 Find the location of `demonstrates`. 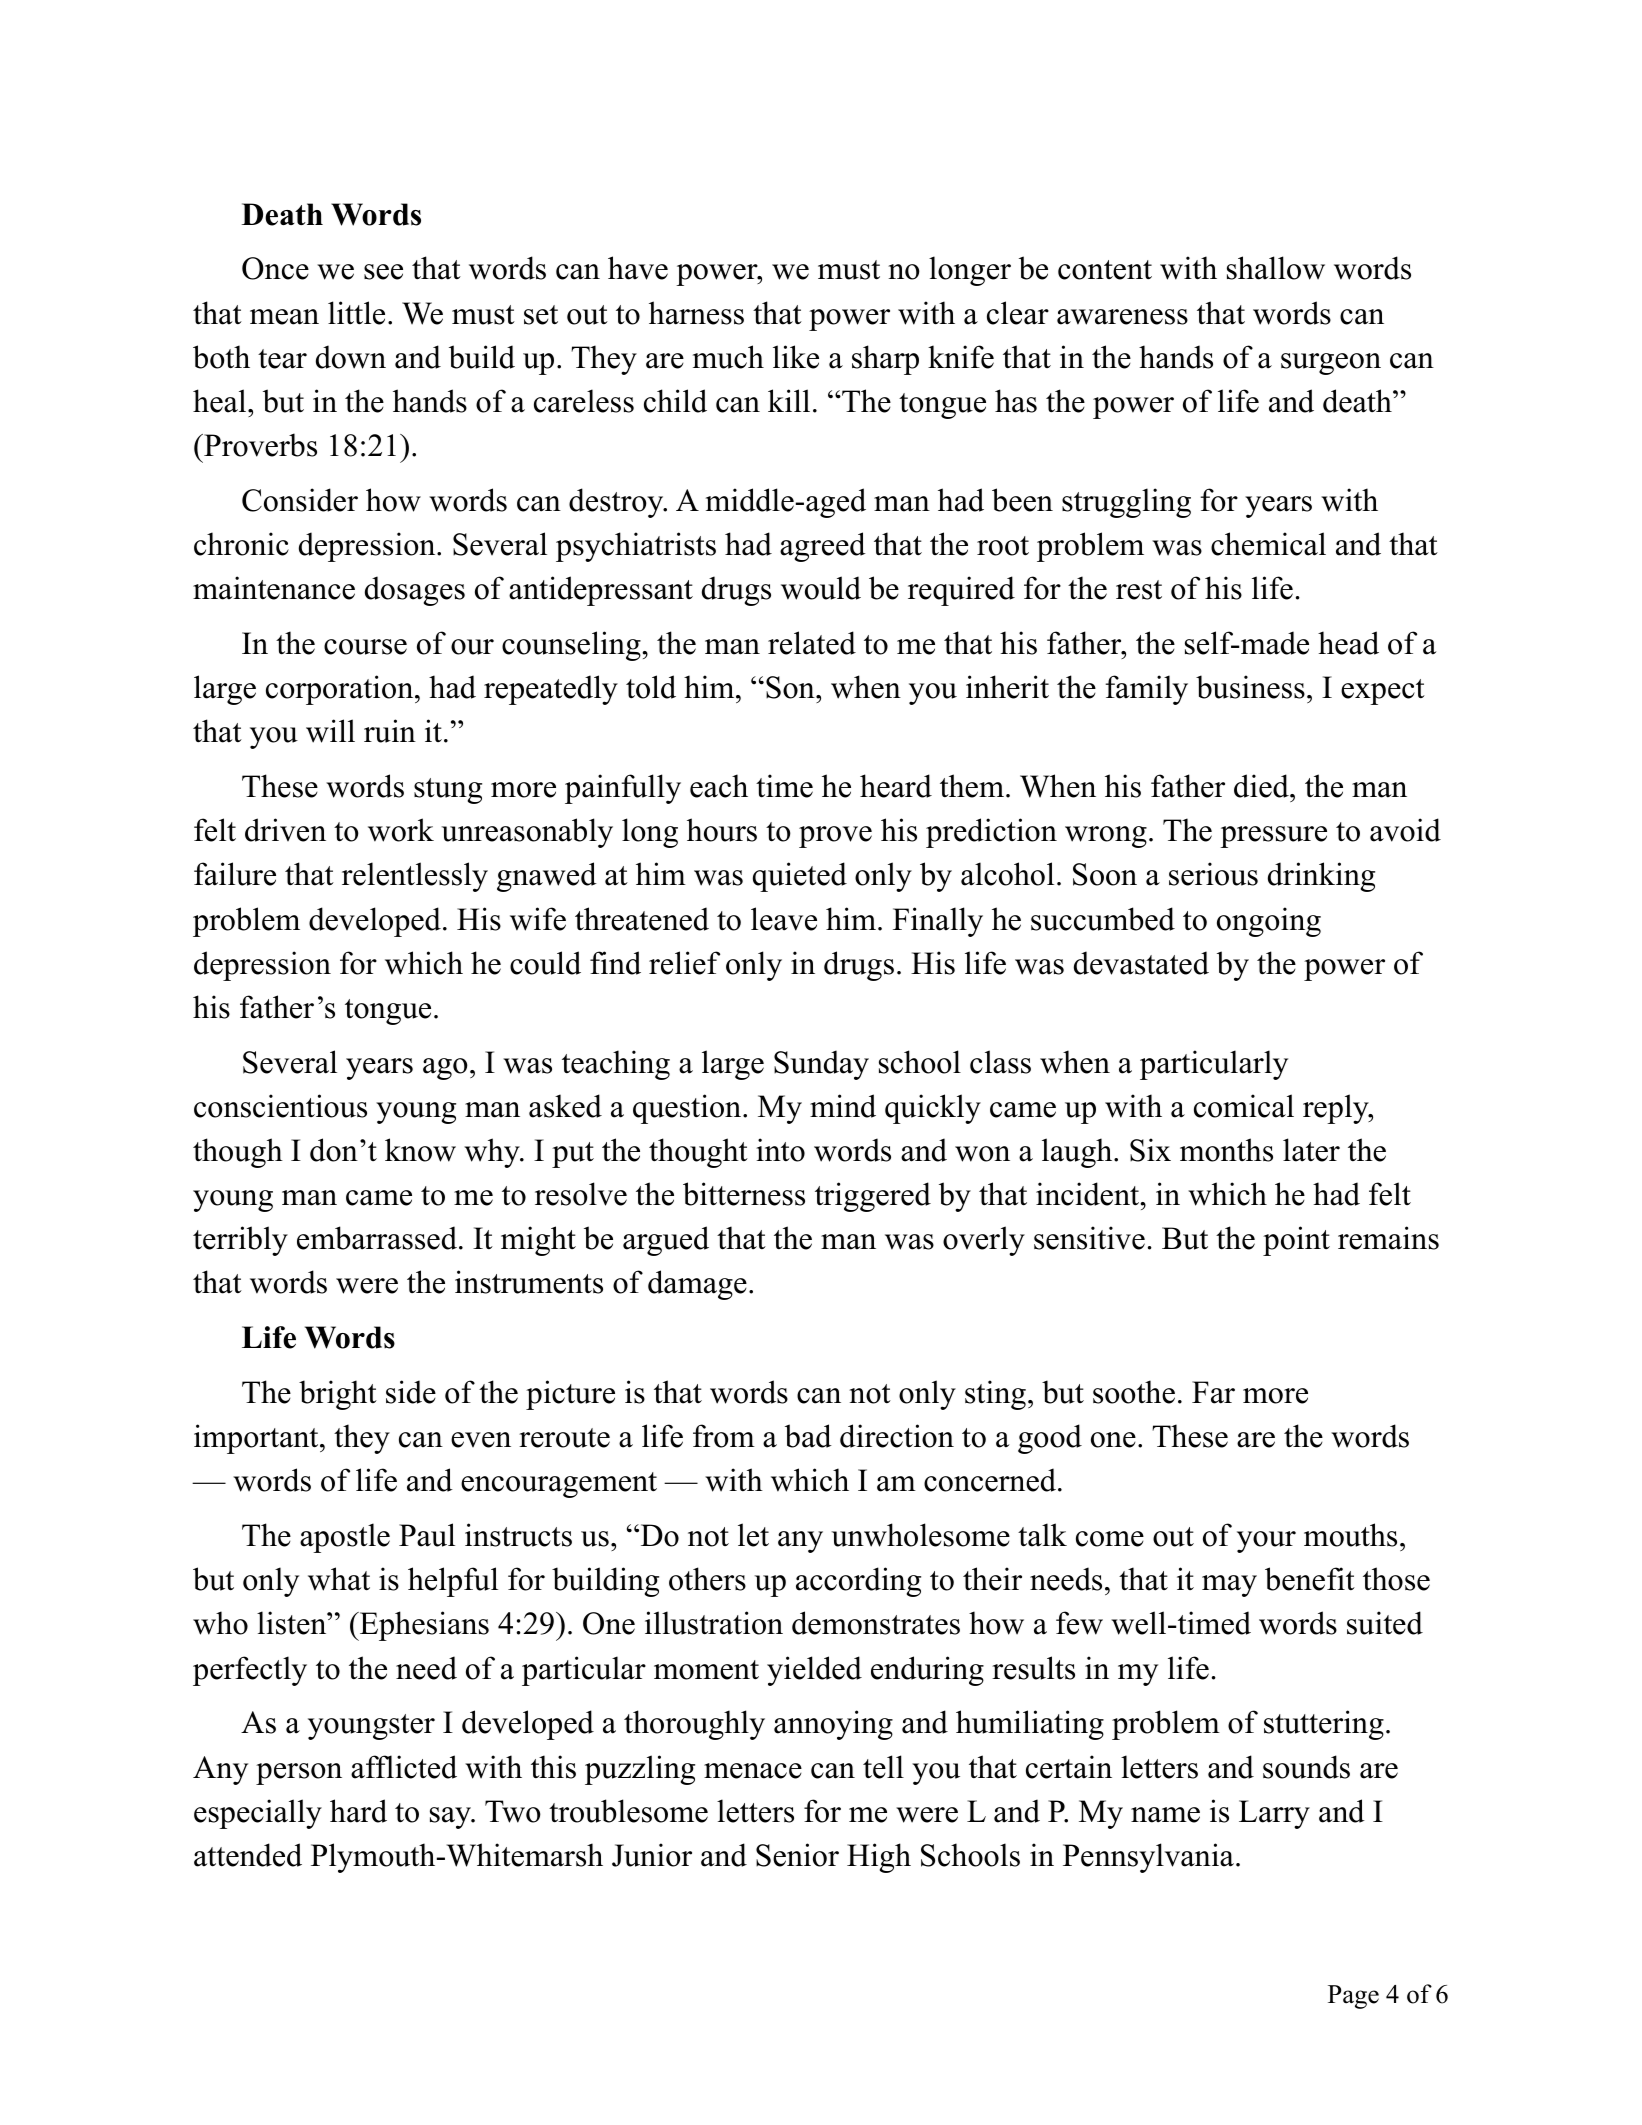

demonstrates is located at coordinates (876, 1623).
